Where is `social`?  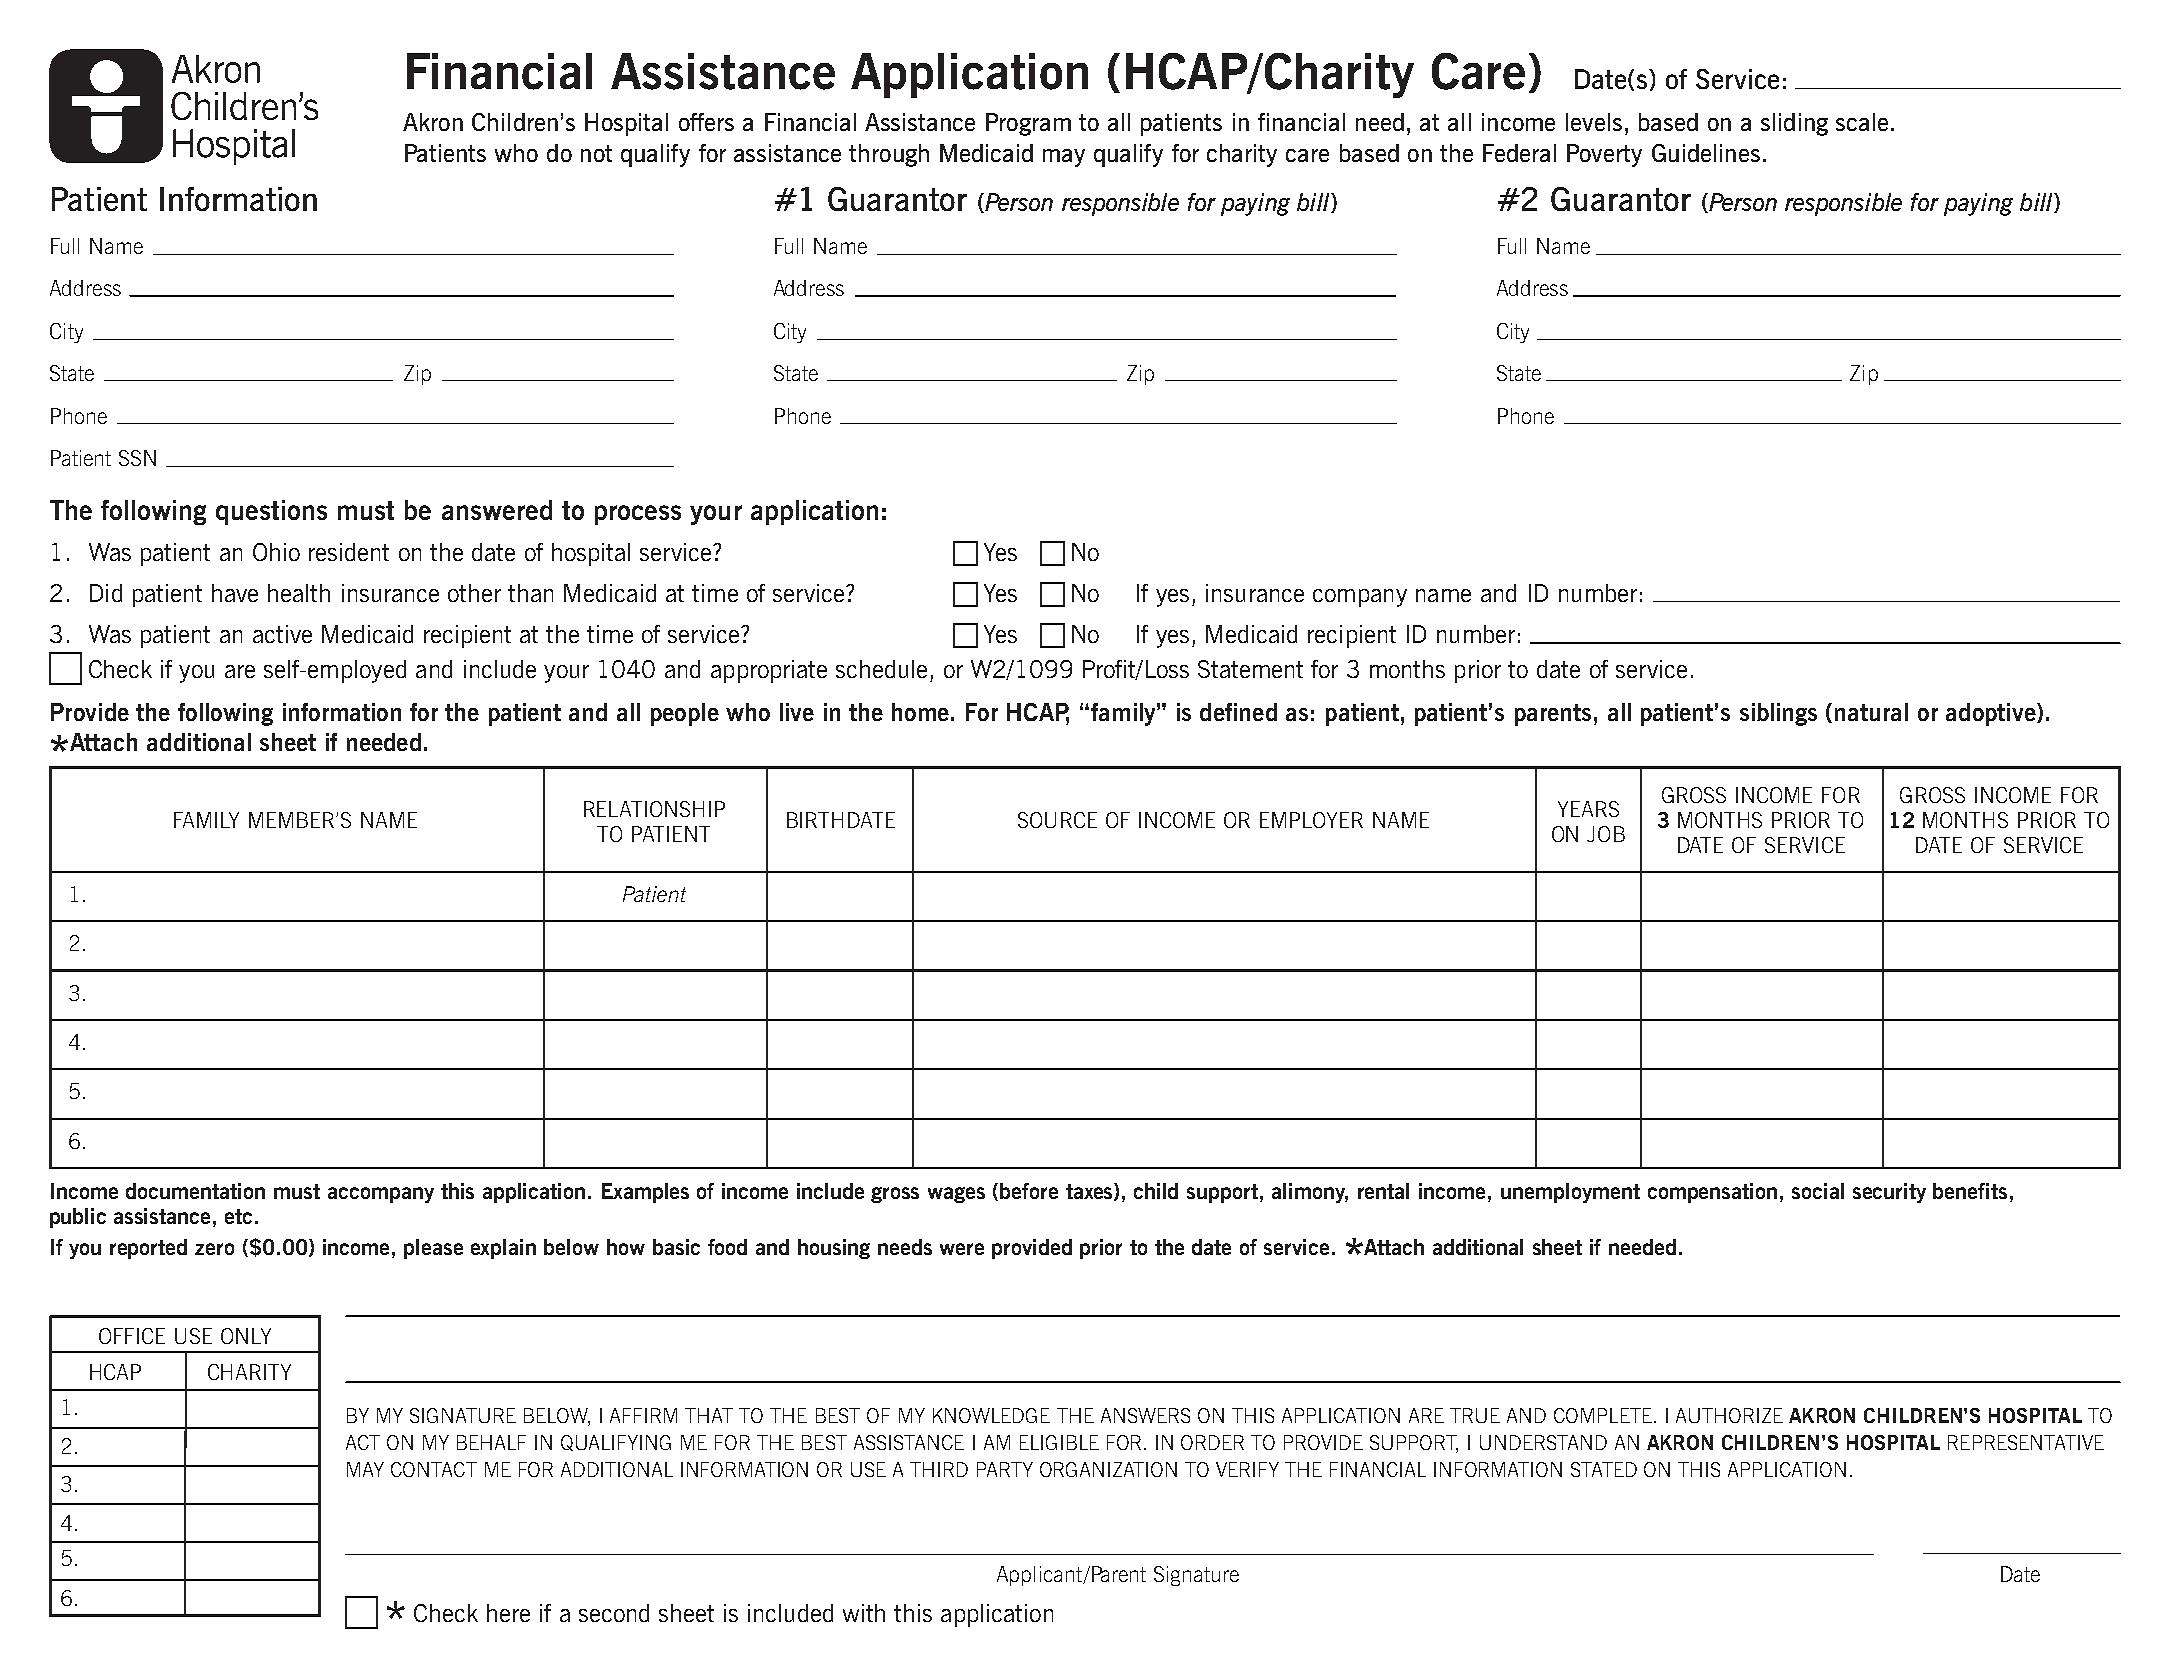 social is located at coordinates (1818, 1191).
